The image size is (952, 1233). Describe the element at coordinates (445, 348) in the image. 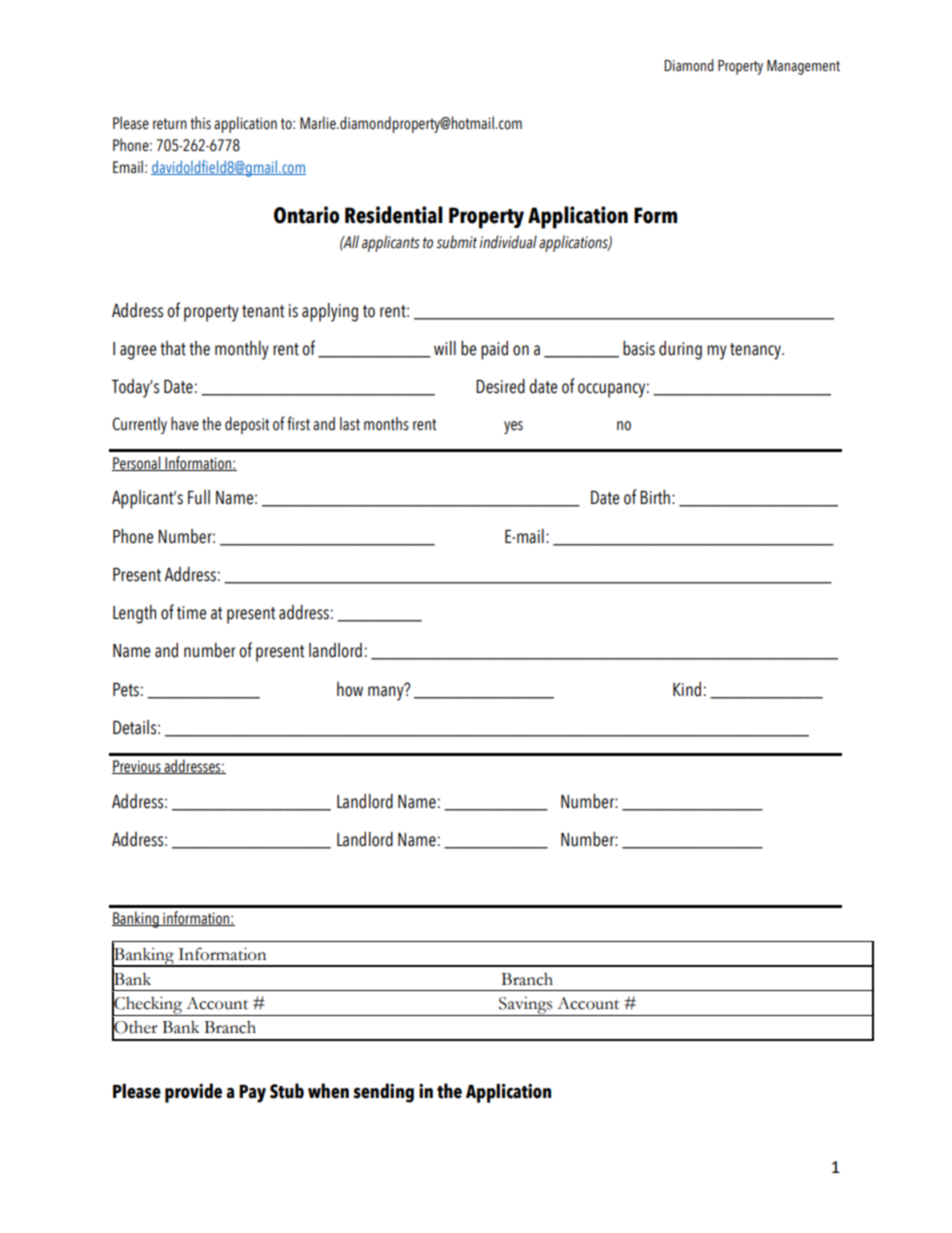

I see `will` at that location.
